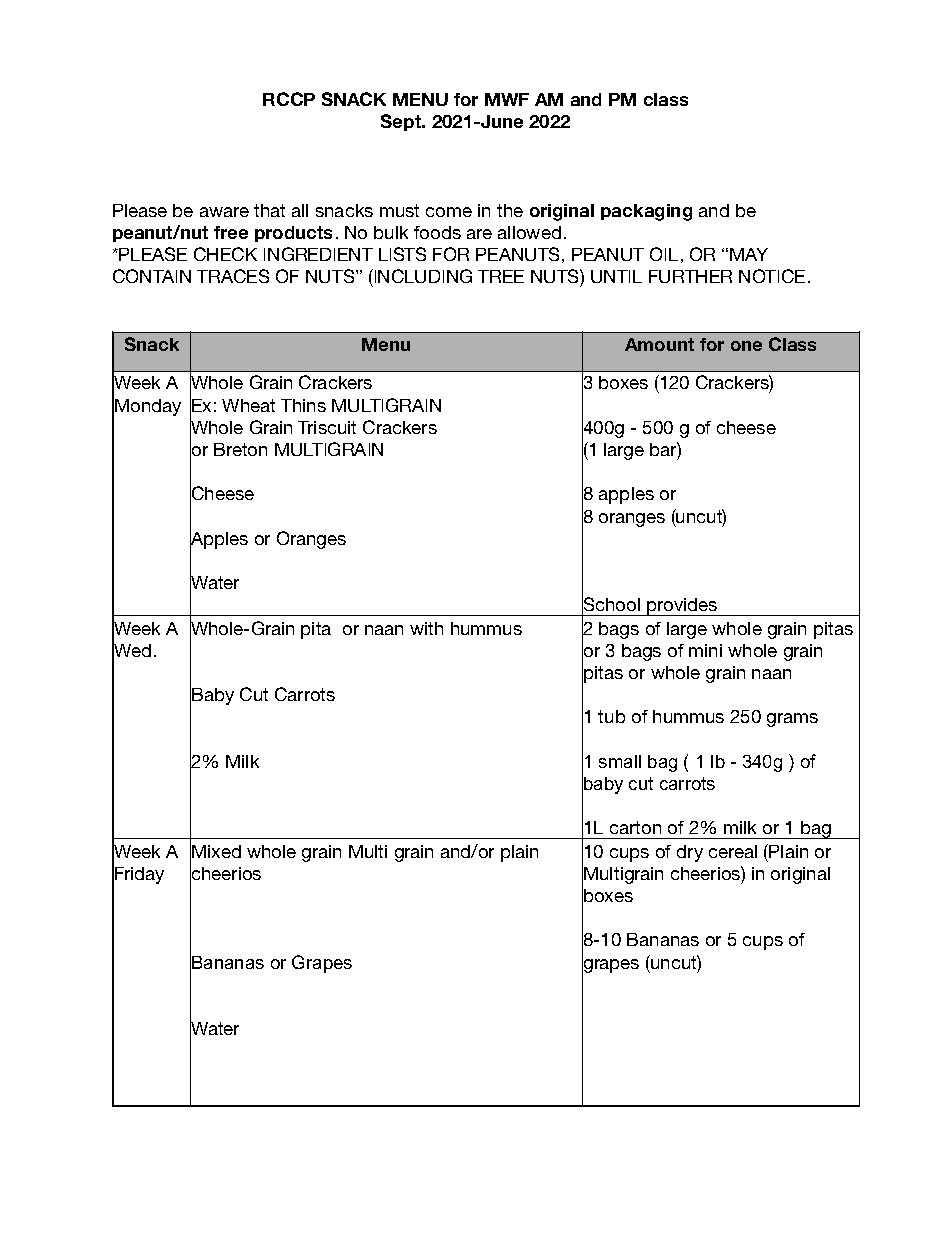 The width and height of the screenshot is (952, 1233). Describe the element at coordinates (705, 650) in the screenshot. I see `mini` at that location.
